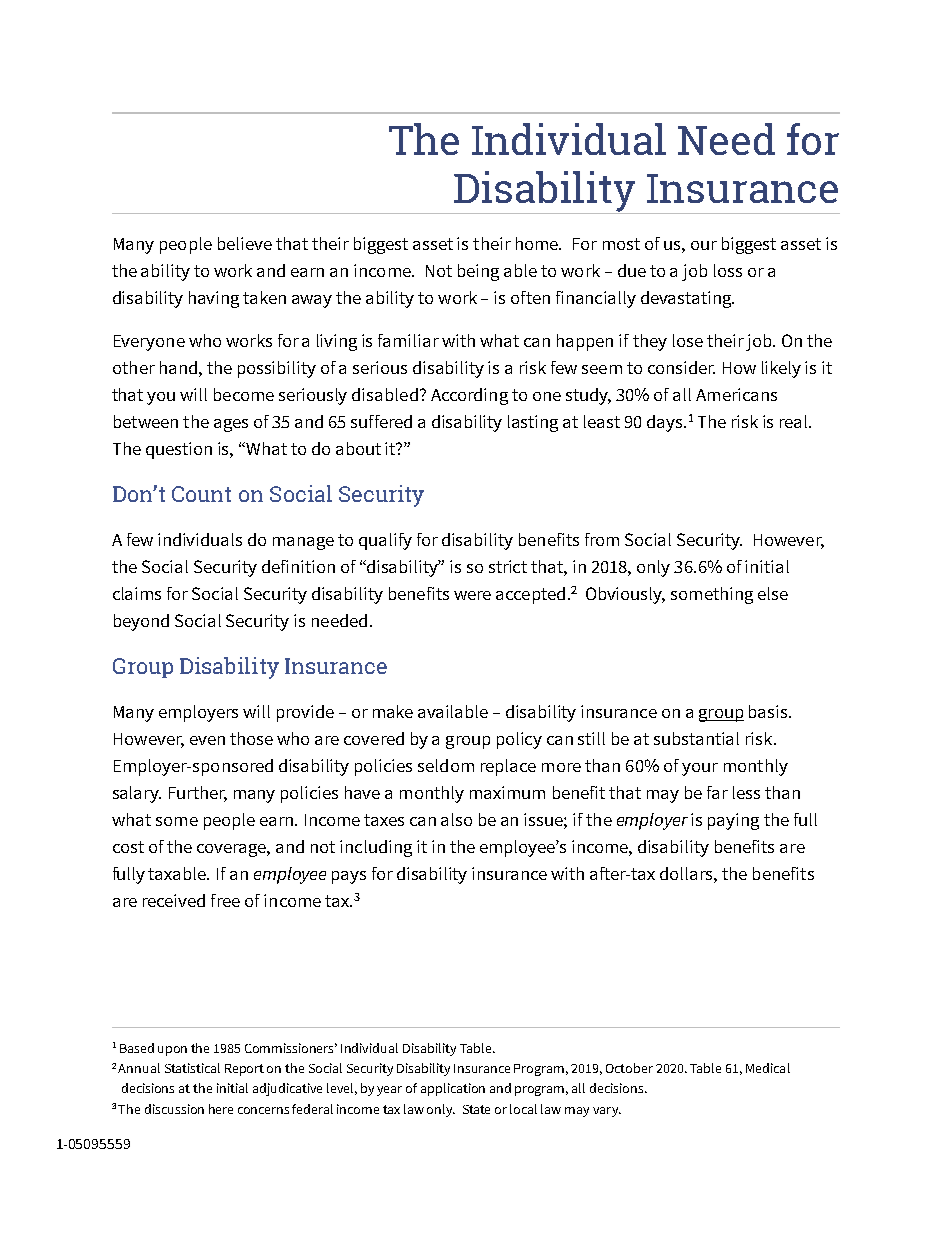 The image size is (952, 1233). What do you see at coordinates (456, 819) in the screenshot?
I see `also` at bounding box center [456, 819].
